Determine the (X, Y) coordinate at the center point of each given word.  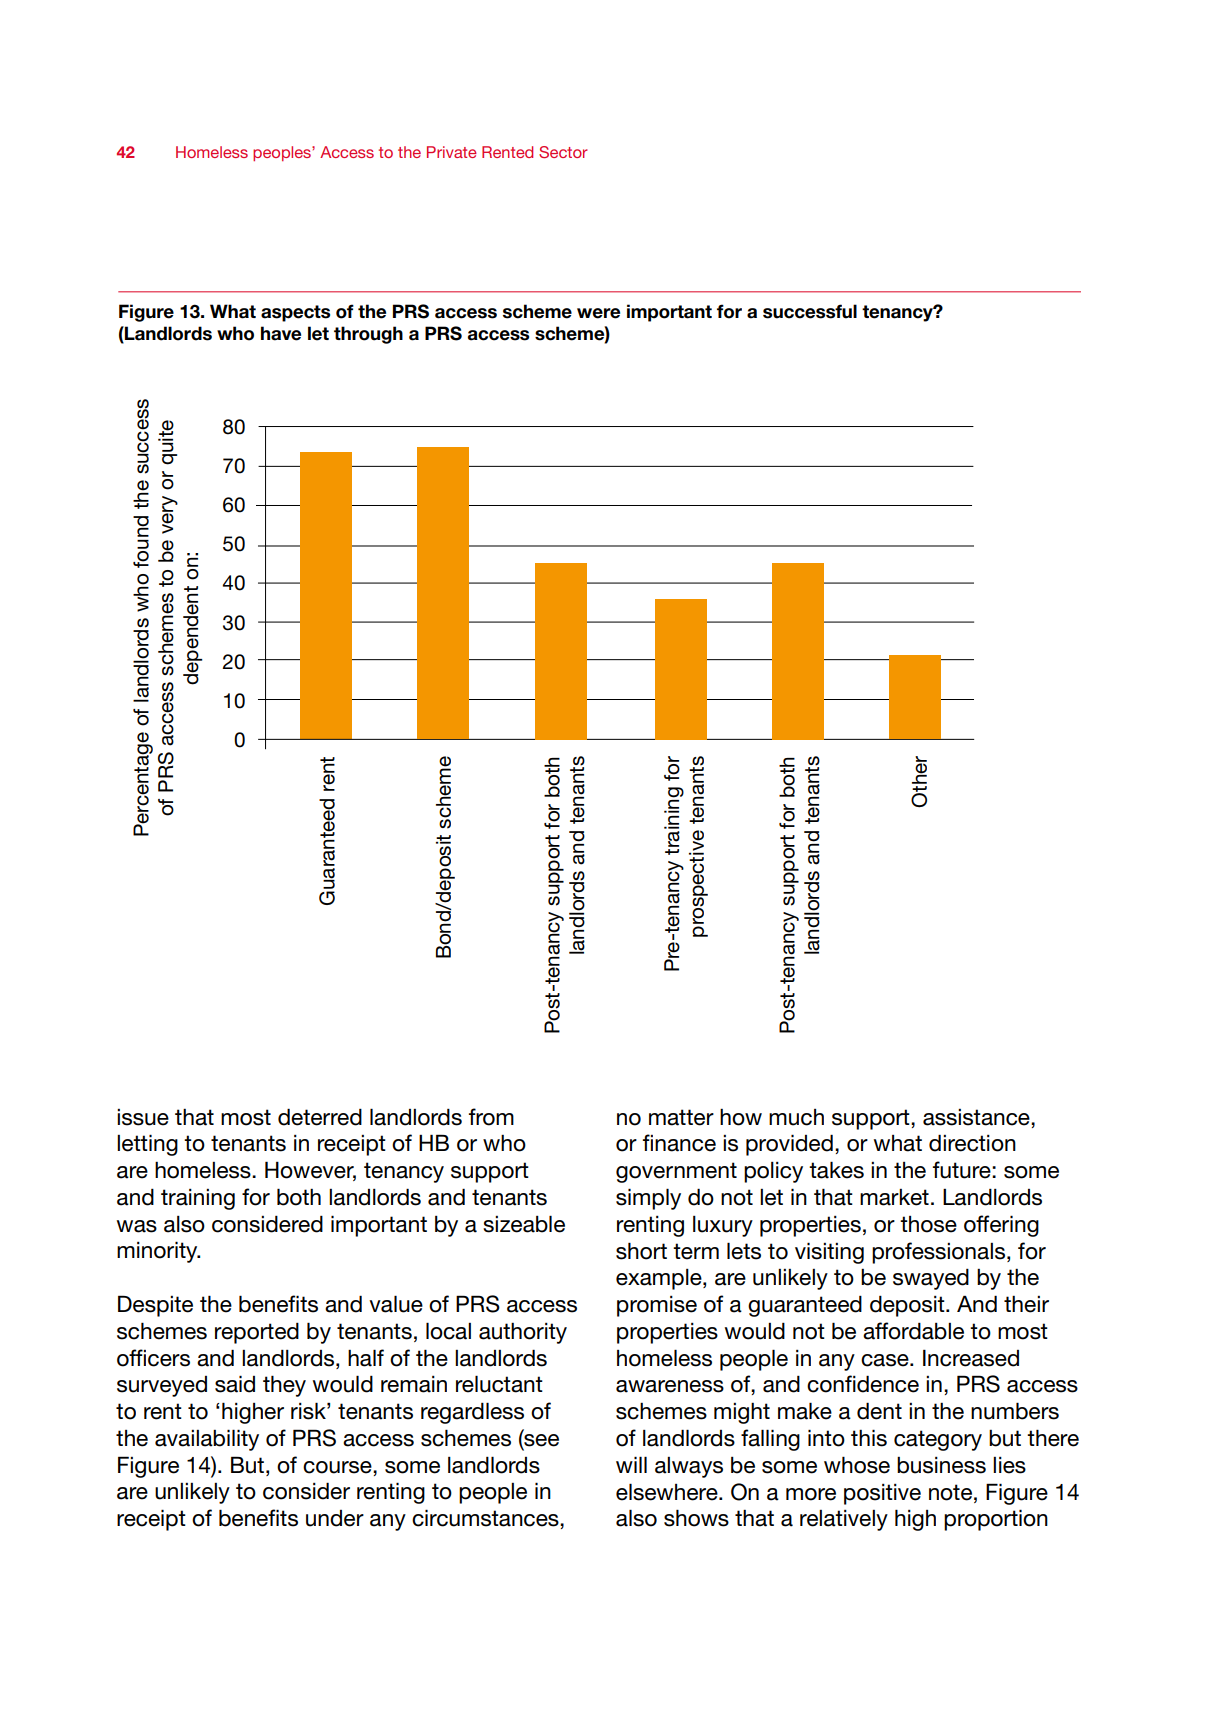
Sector (563, 152)
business (941, 1465)
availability (207, 1440)
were (598, 313)
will (631, 1464)
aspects (295, 313)
